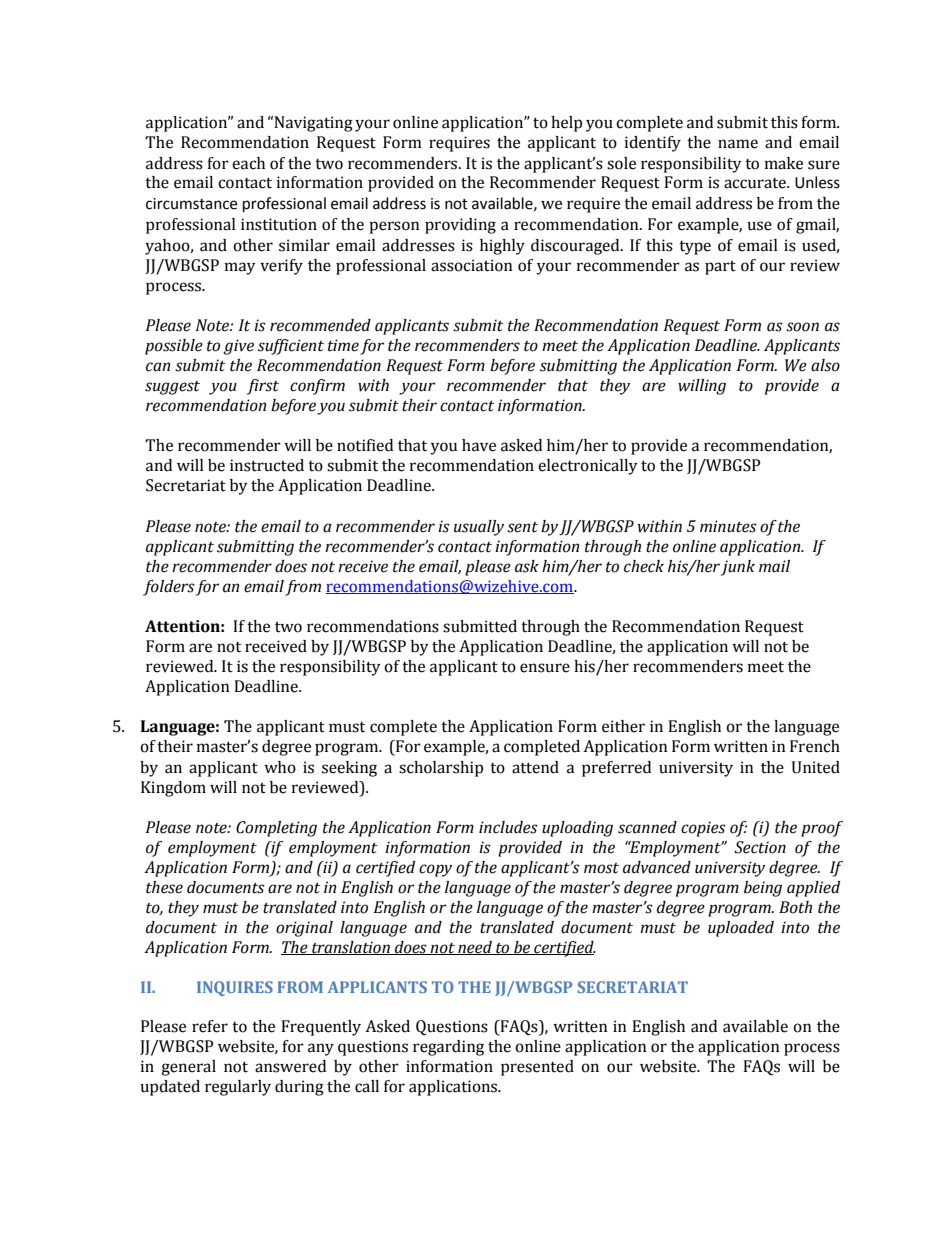 Image resolution: width=952 pixels, height=1233 pixels. What do you see at coordinates (566, 124) in the screenshot?
I see `help` at bounding box center [566, 124].
